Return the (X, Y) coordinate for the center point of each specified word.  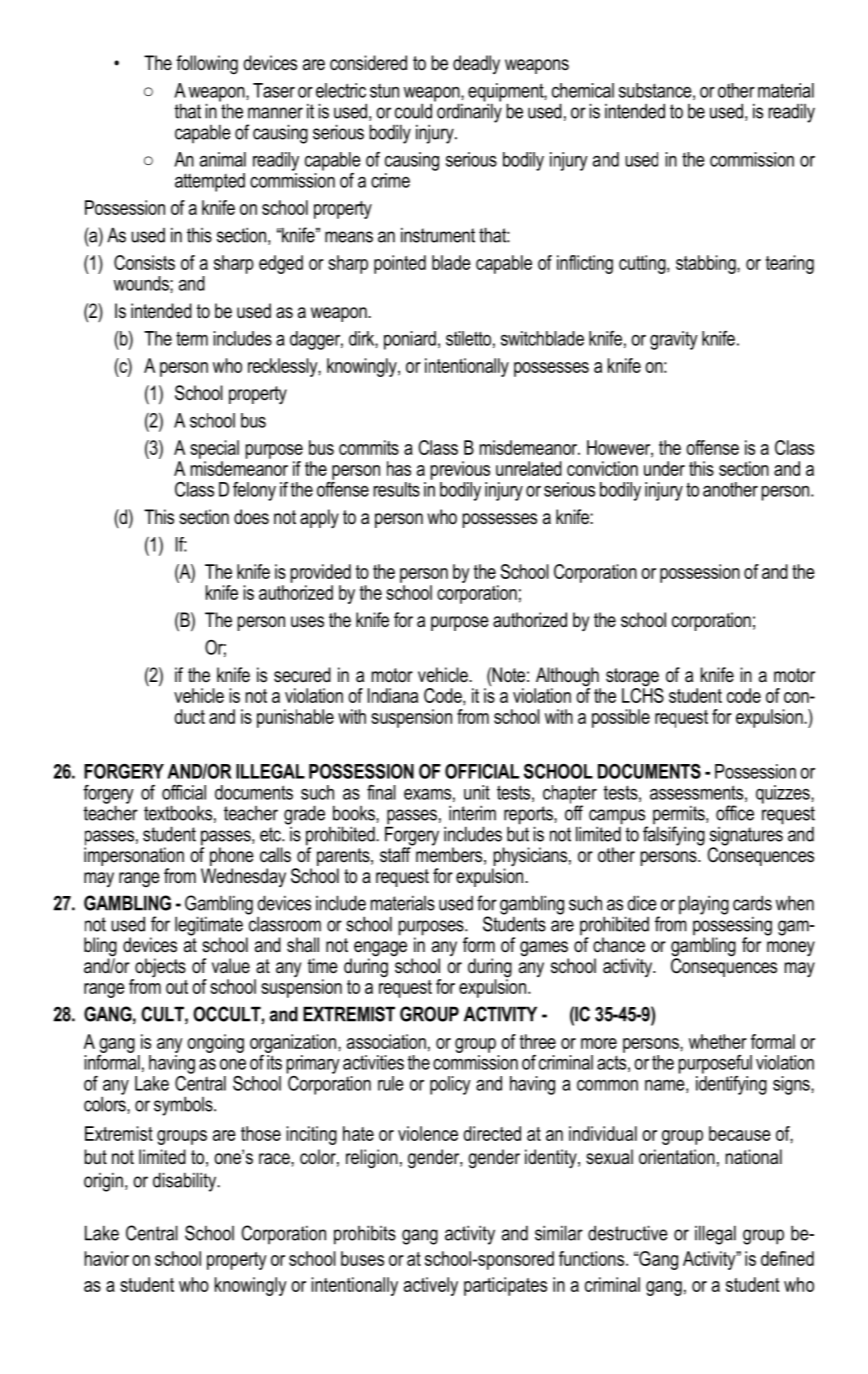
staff (396, 854)
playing (704, 905)
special (214, 449)
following (207, 65)
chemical (583, 90)
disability (186, 1182)
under (664, 468)
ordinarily (468, 112)
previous (460, 470)
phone (232, 856)
